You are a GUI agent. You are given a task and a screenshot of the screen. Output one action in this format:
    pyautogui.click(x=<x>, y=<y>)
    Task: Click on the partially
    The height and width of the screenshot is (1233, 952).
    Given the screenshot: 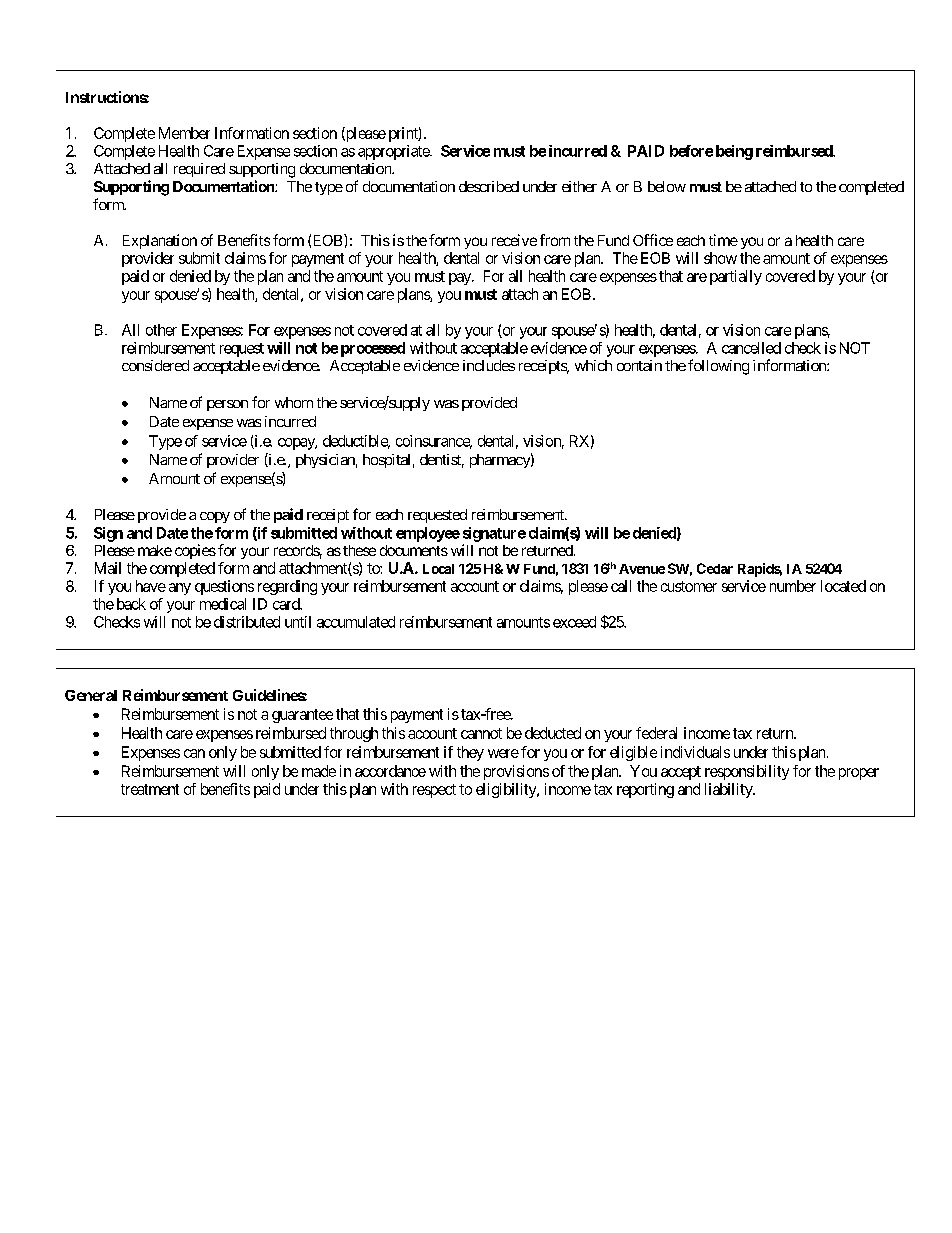 What is the action you would take?
    pyautogui.click(x=736, y=277)
